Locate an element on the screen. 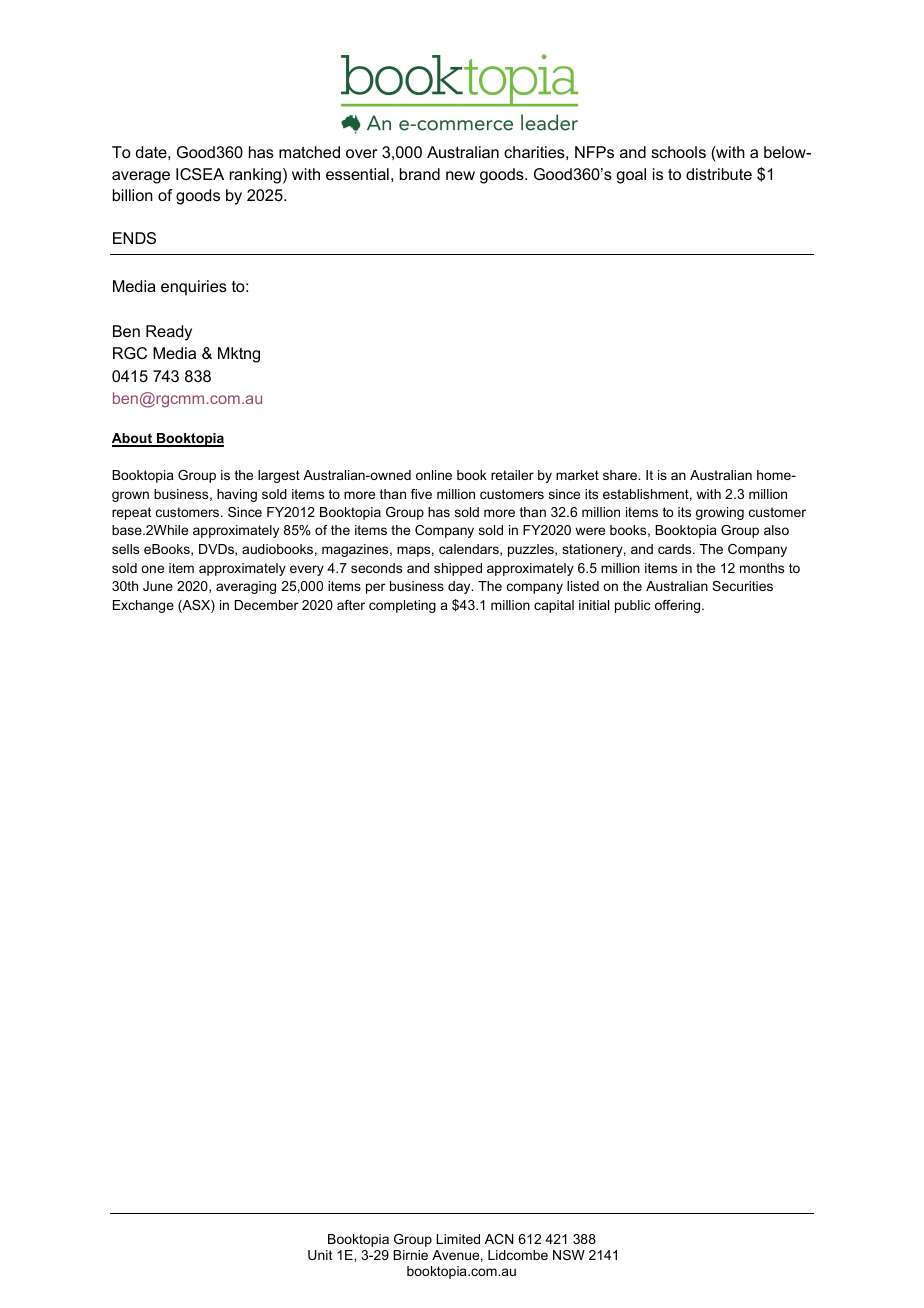 The height and width of the screenshot is (1308, 924). having is located at coordinates (237, 495).
